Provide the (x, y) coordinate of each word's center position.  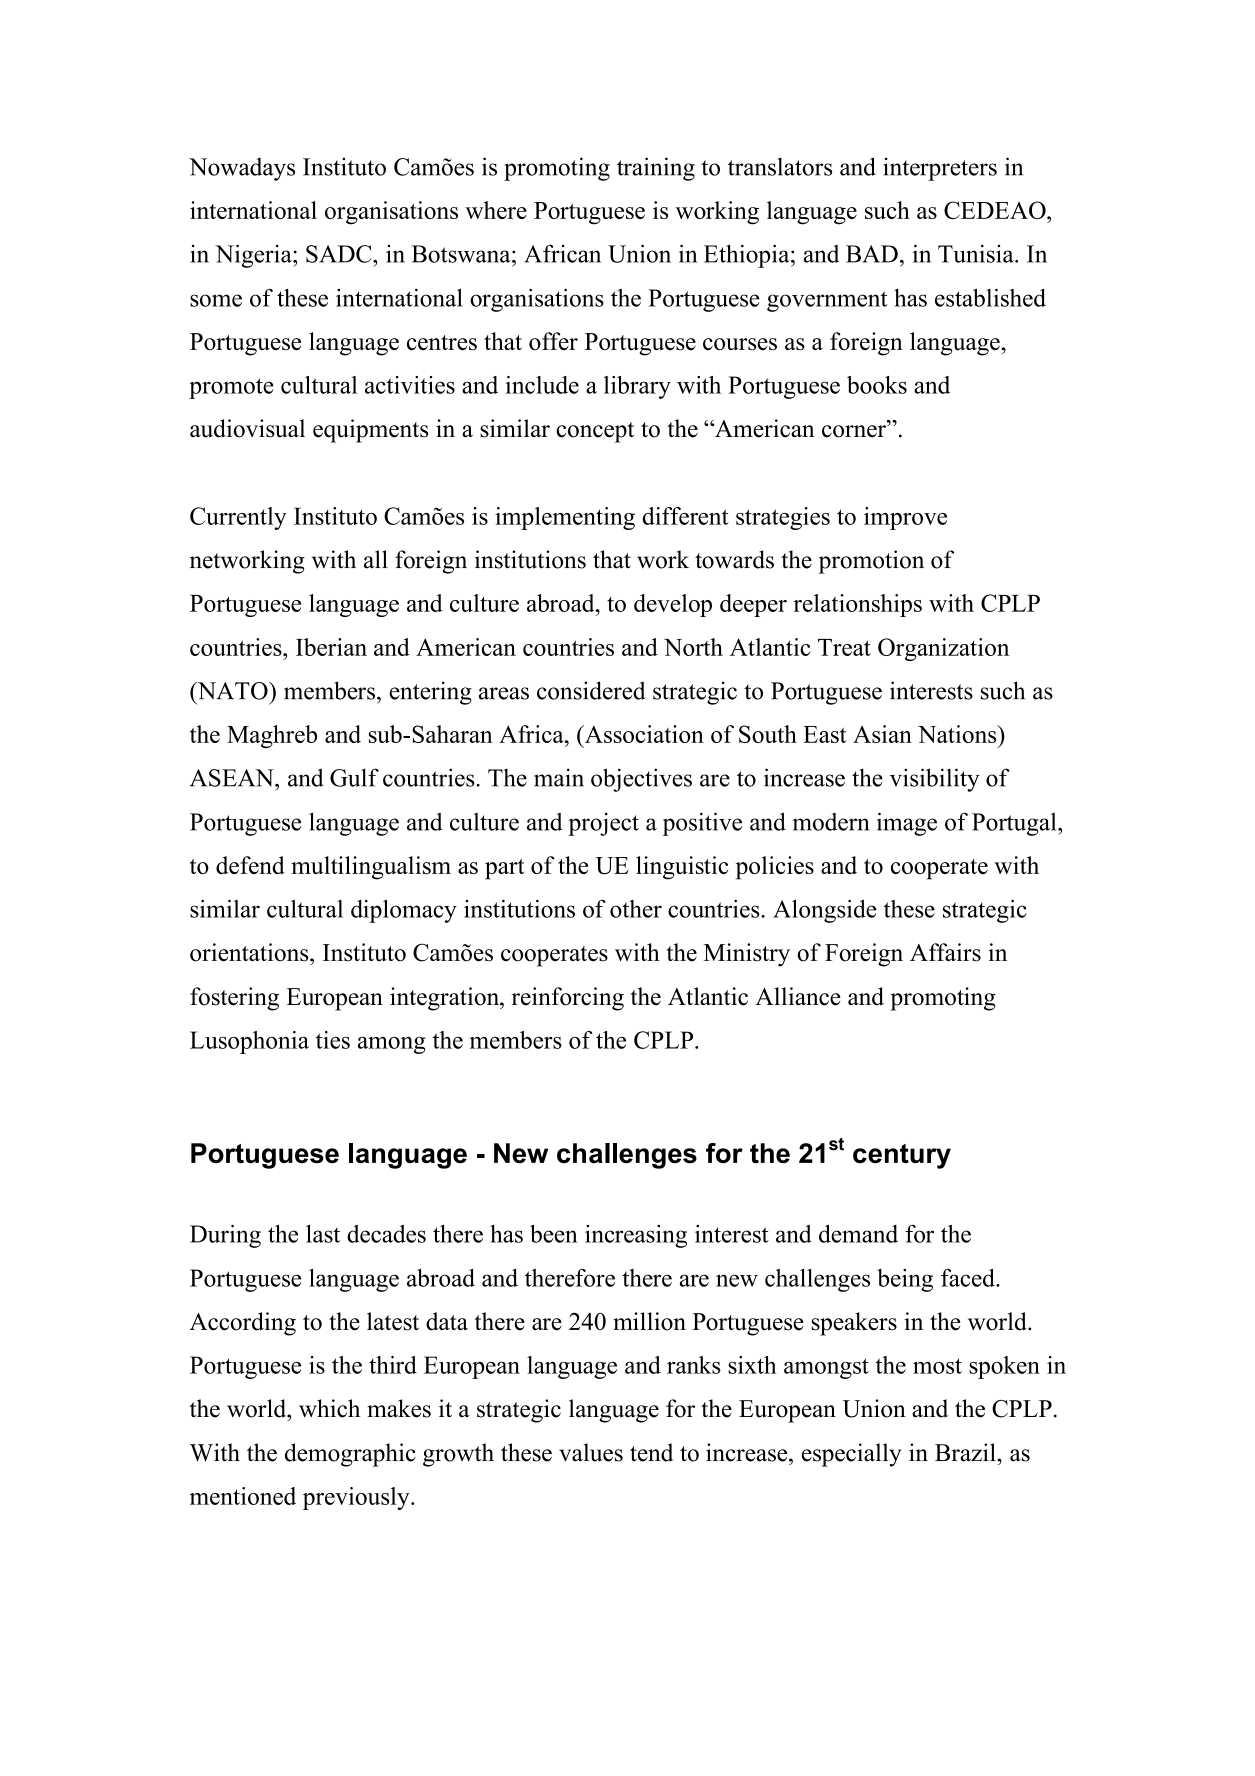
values (591, 1452)
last (323, 1234)
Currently (238, 518)
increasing (636, 1236)
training (656, 169)
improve (905, 518)
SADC (340, 254)
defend (250, 865)
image (907, 824)
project (603, 824)
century (902, 1156)
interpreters (940, 169)
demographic (350, 1455)
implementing (565, 518)
